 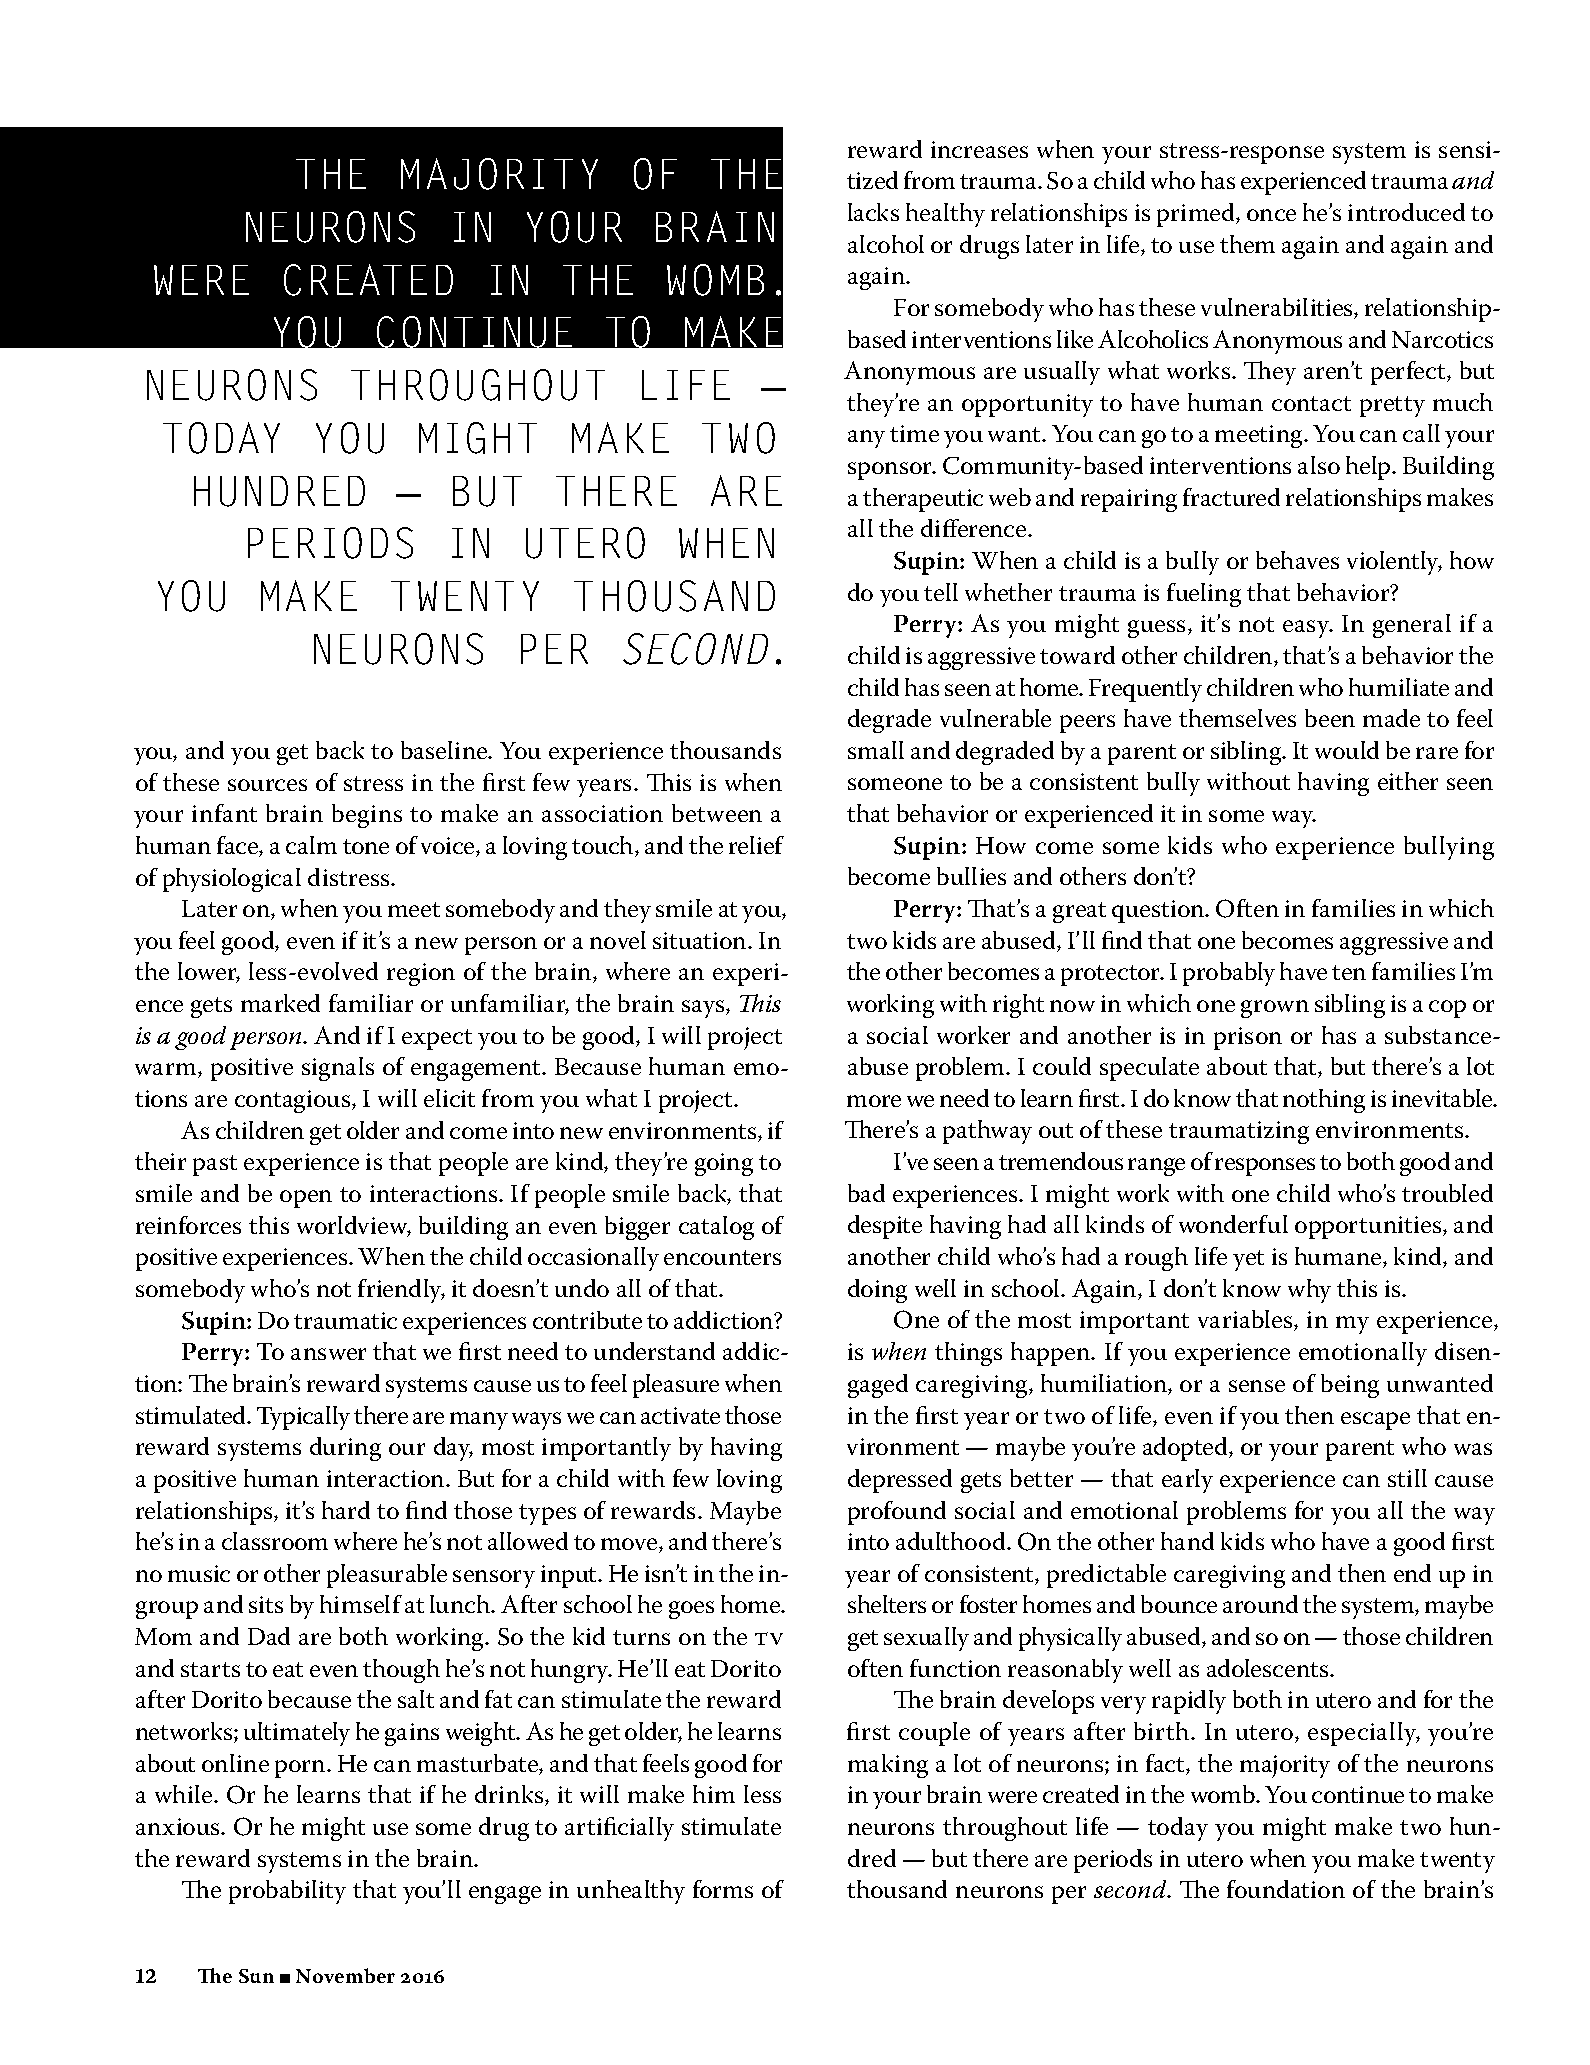 I want to click on sources, so click(x=267, y=785).
